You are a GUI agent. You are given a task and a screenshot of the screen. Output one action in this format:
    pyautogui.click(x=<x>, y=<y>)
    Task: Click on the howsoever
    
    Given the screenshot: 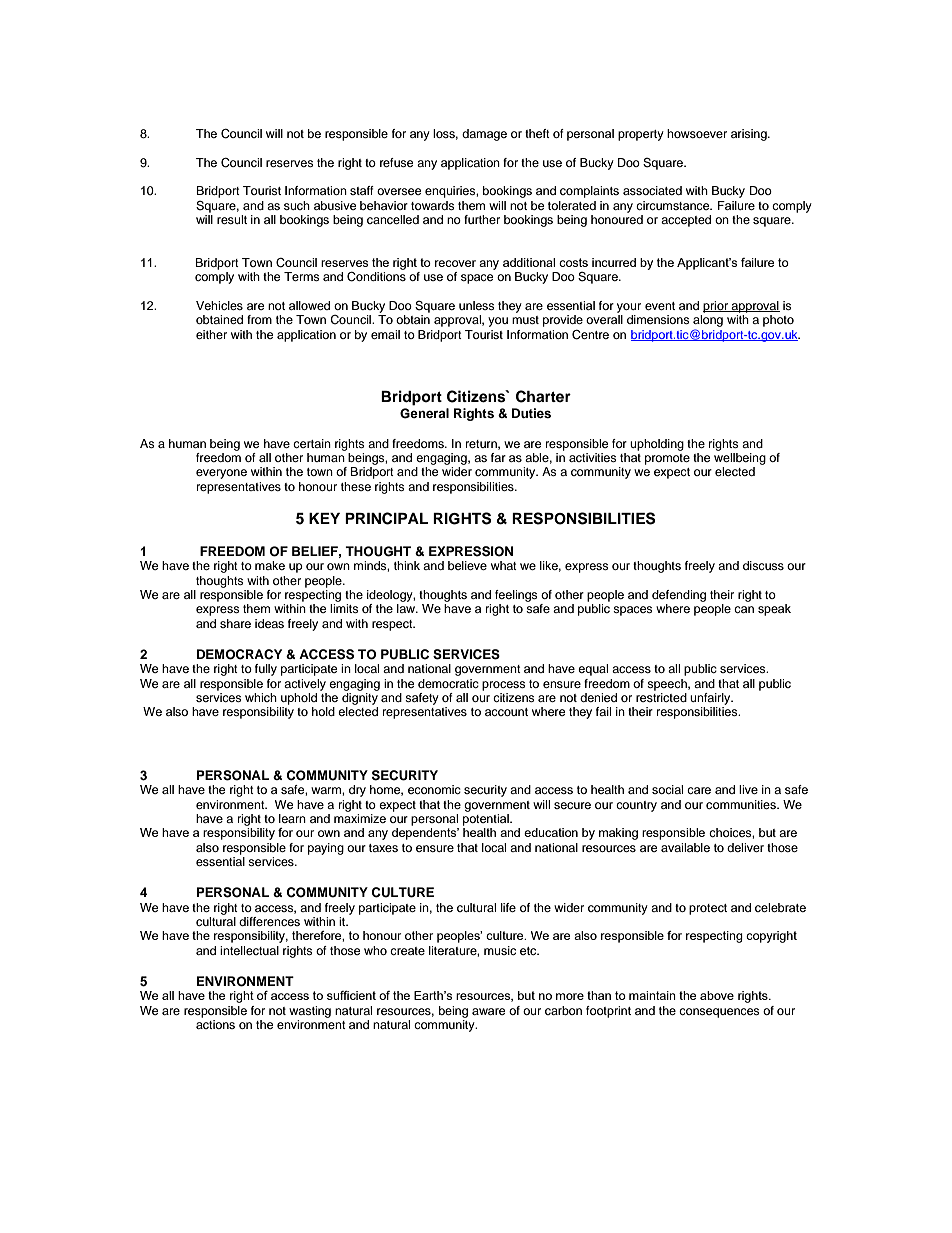 What is the action you would take?
    pyautogui.click(x=697, y=133)
